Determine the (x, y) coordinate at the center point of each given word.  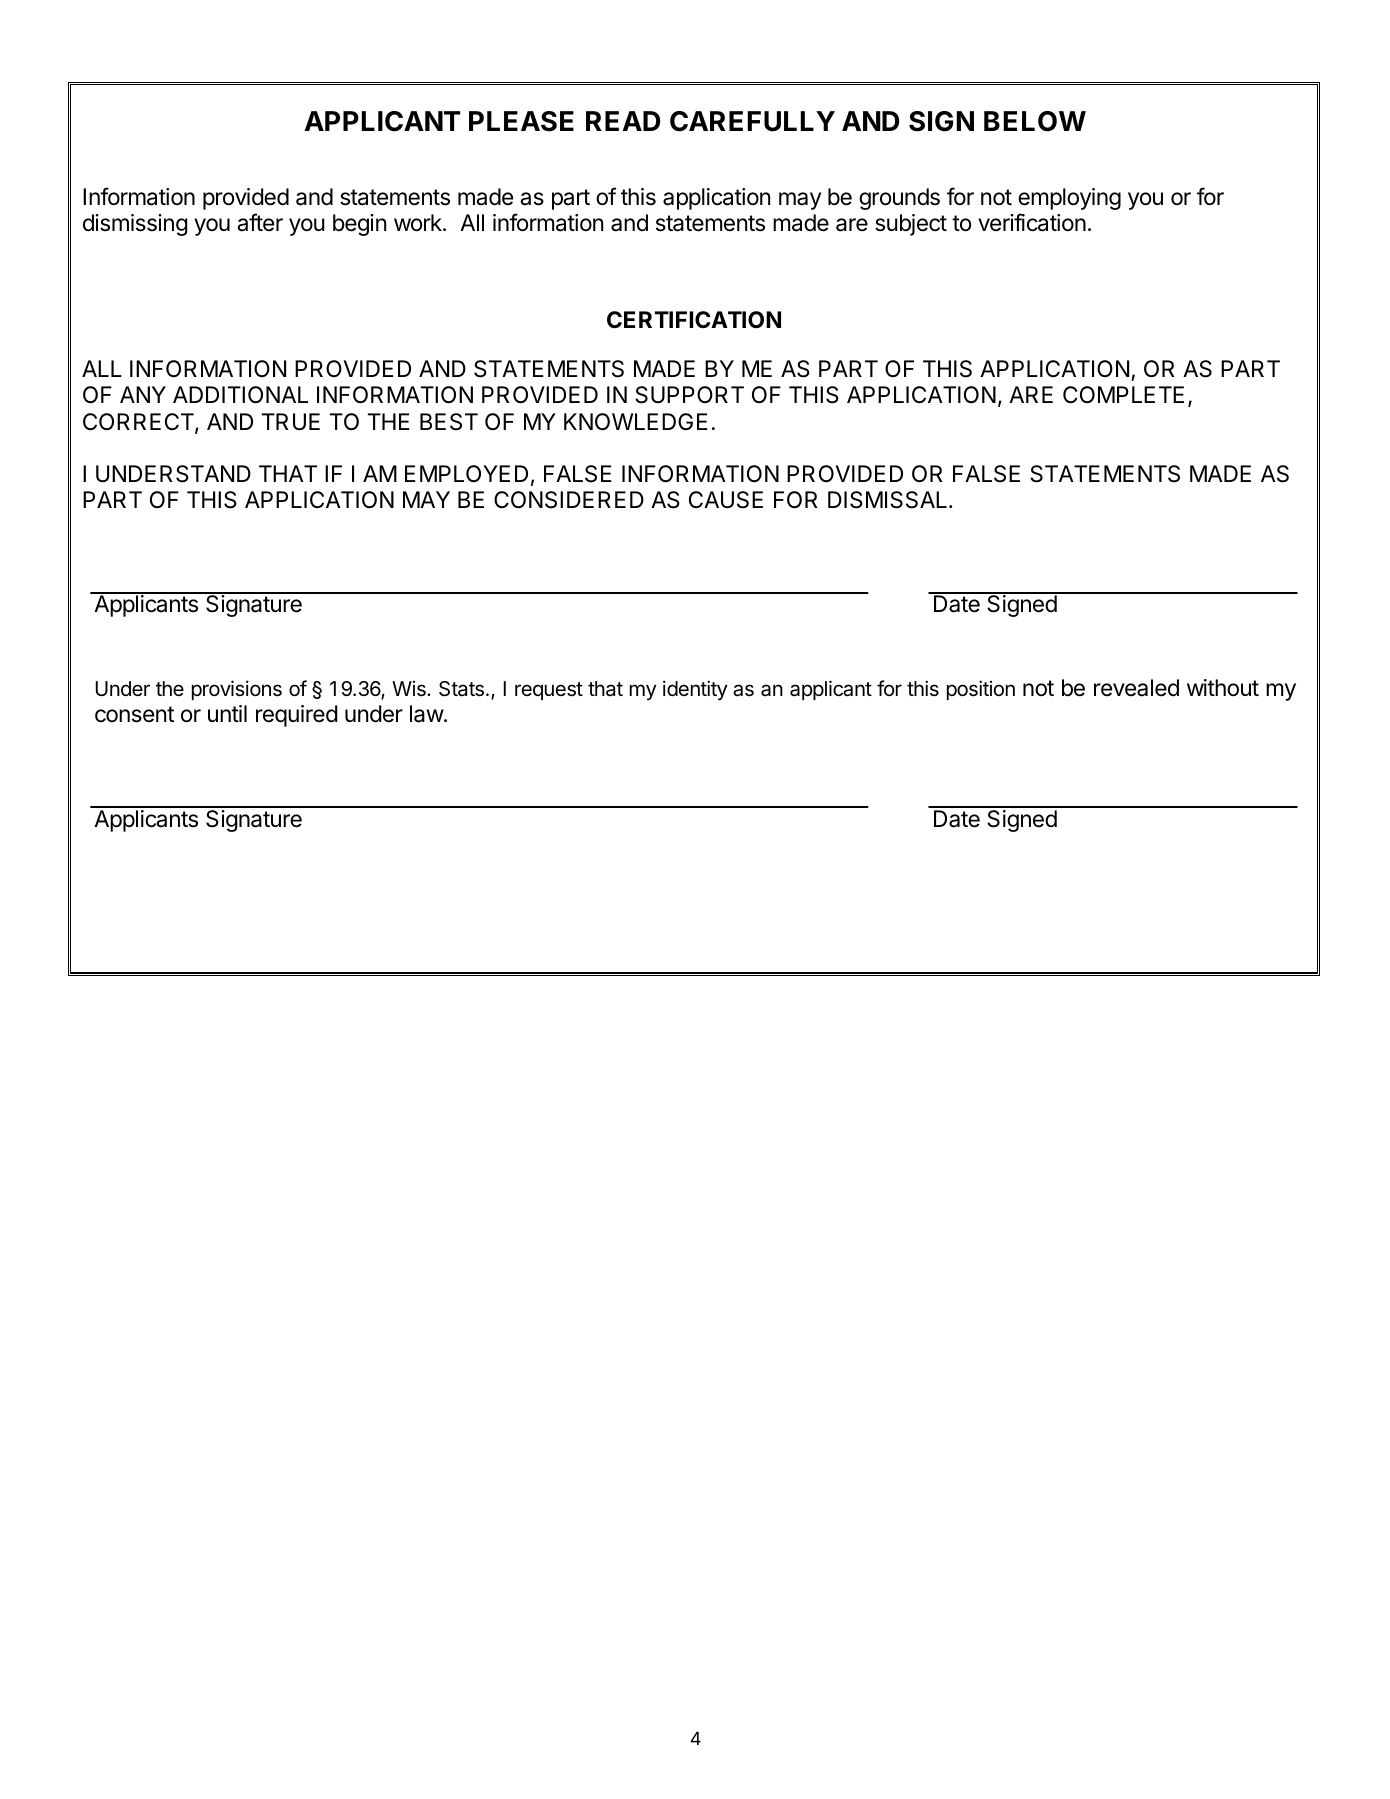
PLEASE (521, 121)
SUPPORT (689, 395)
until (227, 713)
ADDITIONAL (240, 395)
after (260, 222)
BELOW (1035, 121)
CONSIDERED (569, 500)
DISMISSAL (889, 500)
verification (1032, 222)
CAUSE (726, 500)
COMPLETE (1123, 394)
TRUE (291, 422)
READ (623, 121)
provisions (237, 690)
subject (911, 225)
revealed (1136, 688)
